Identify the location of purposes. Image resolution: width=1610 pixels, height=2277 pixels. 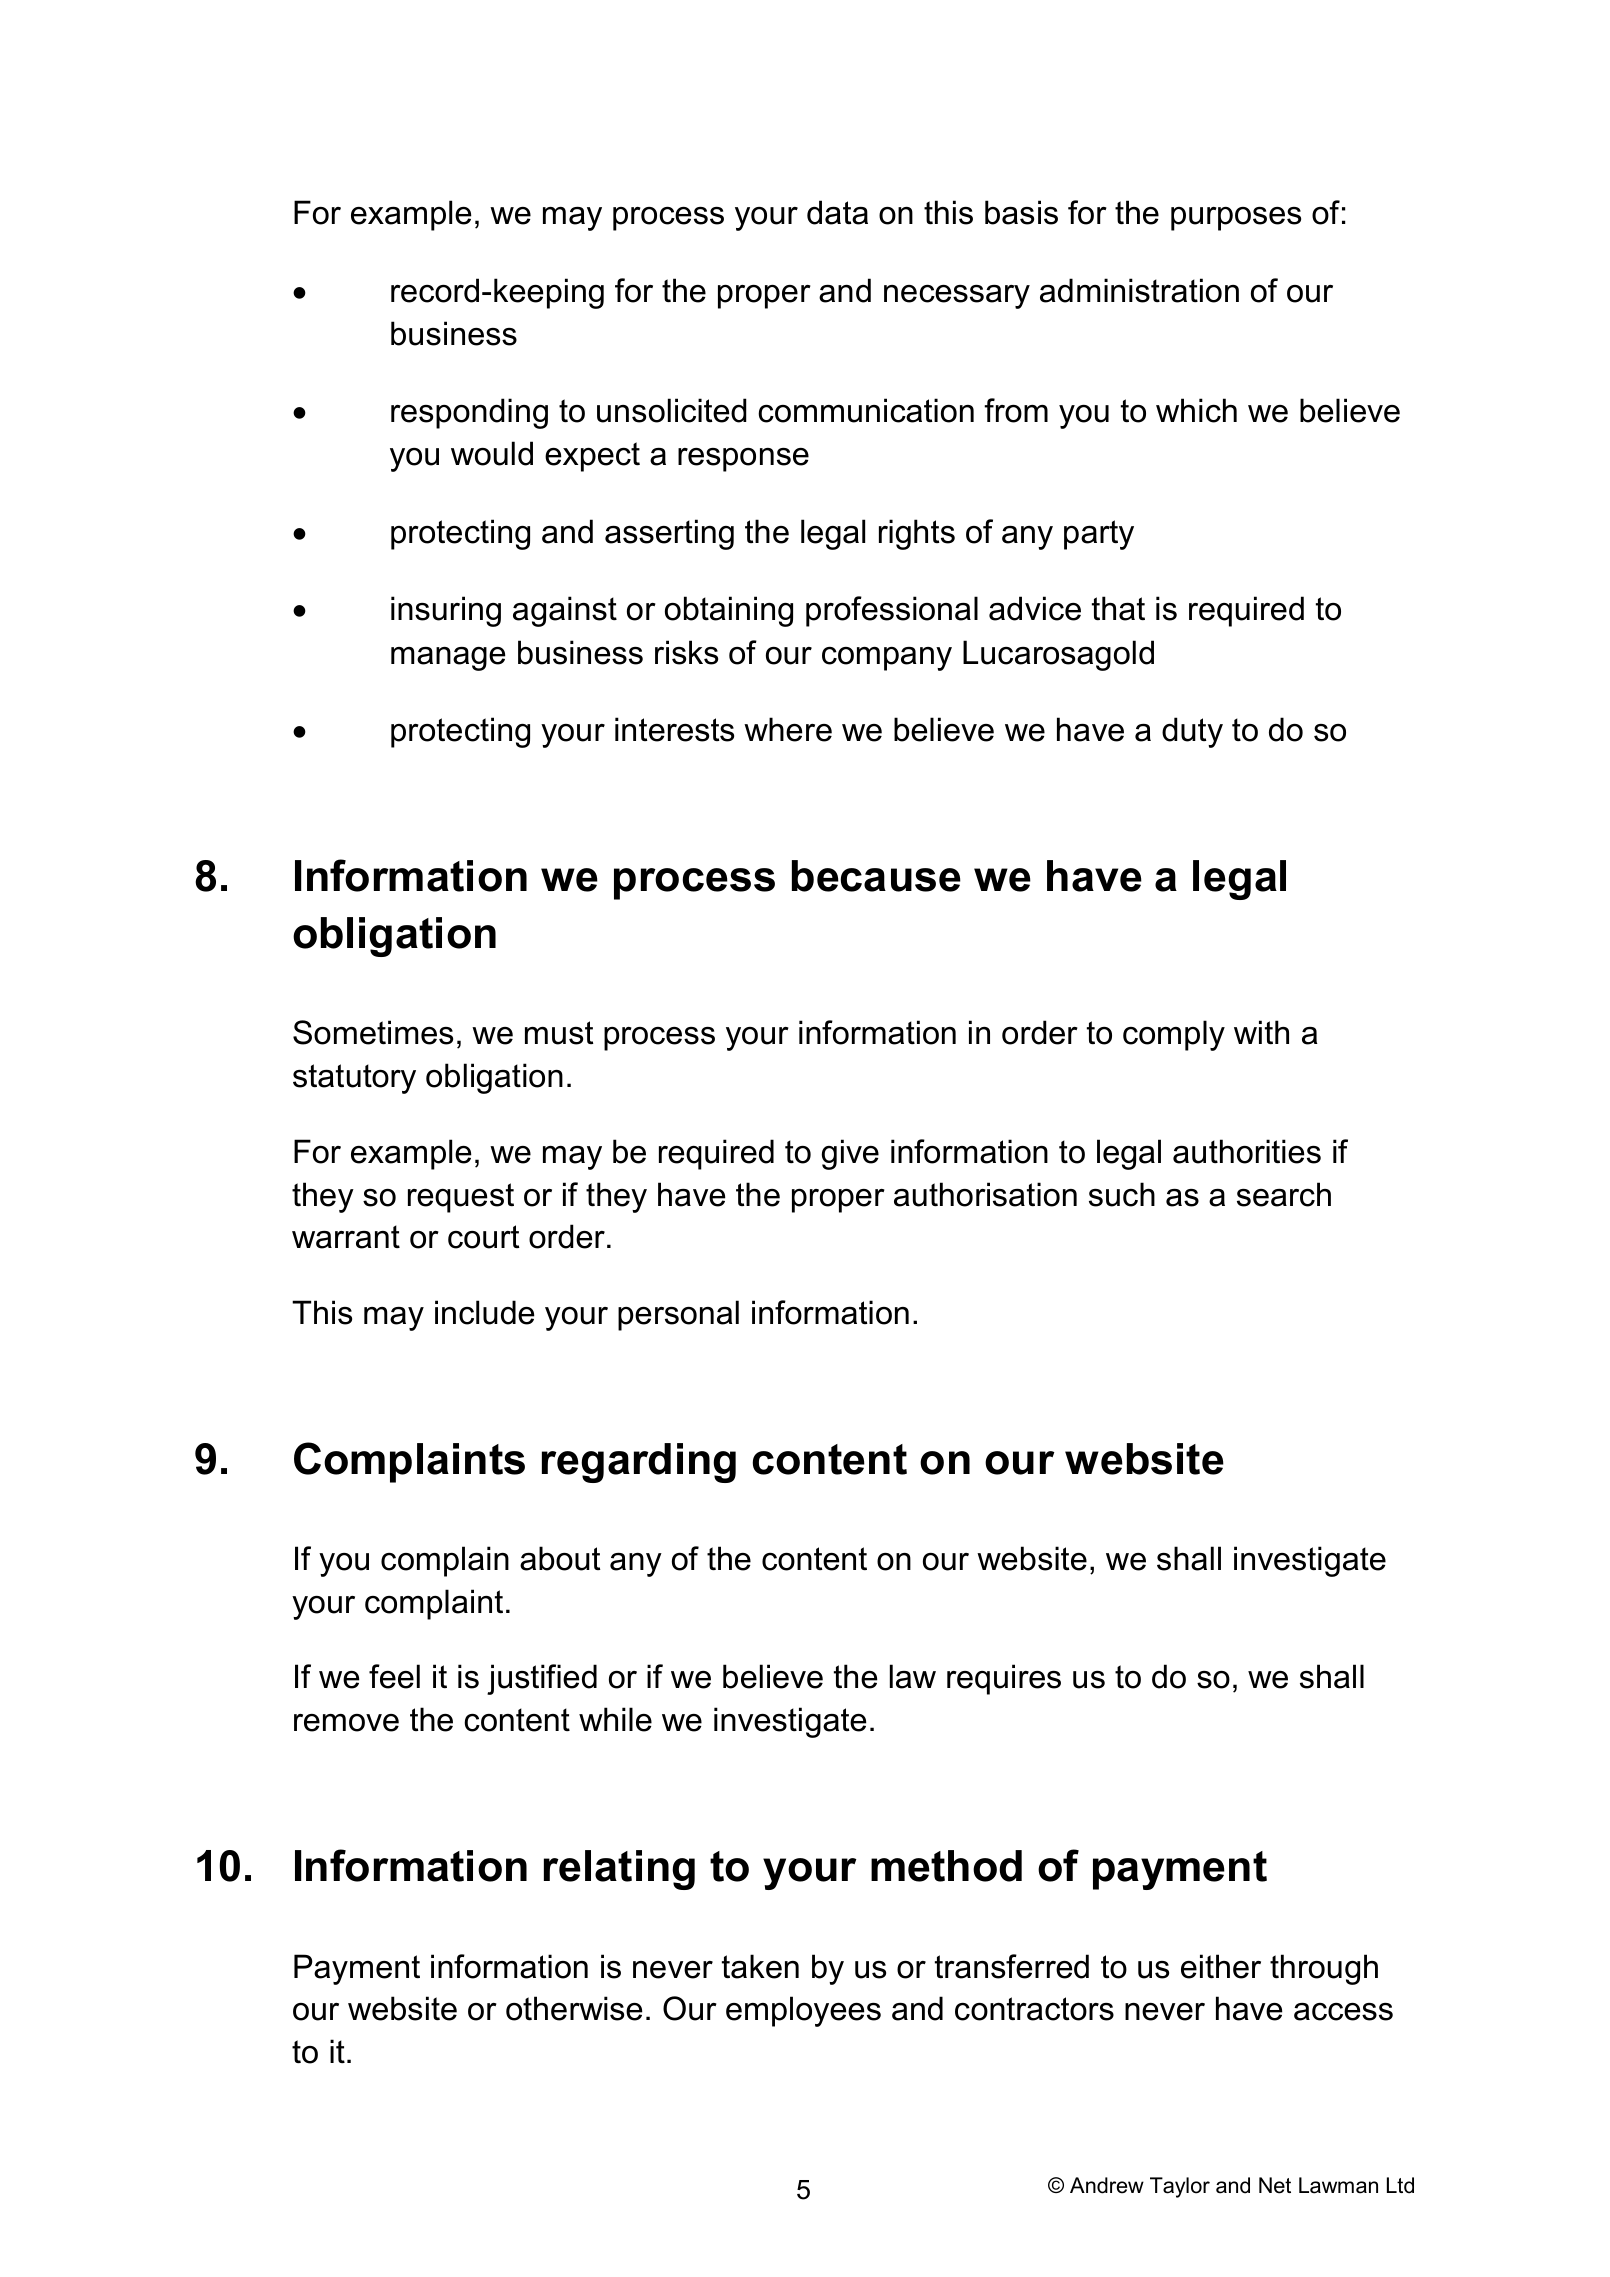
(1236, 219).
